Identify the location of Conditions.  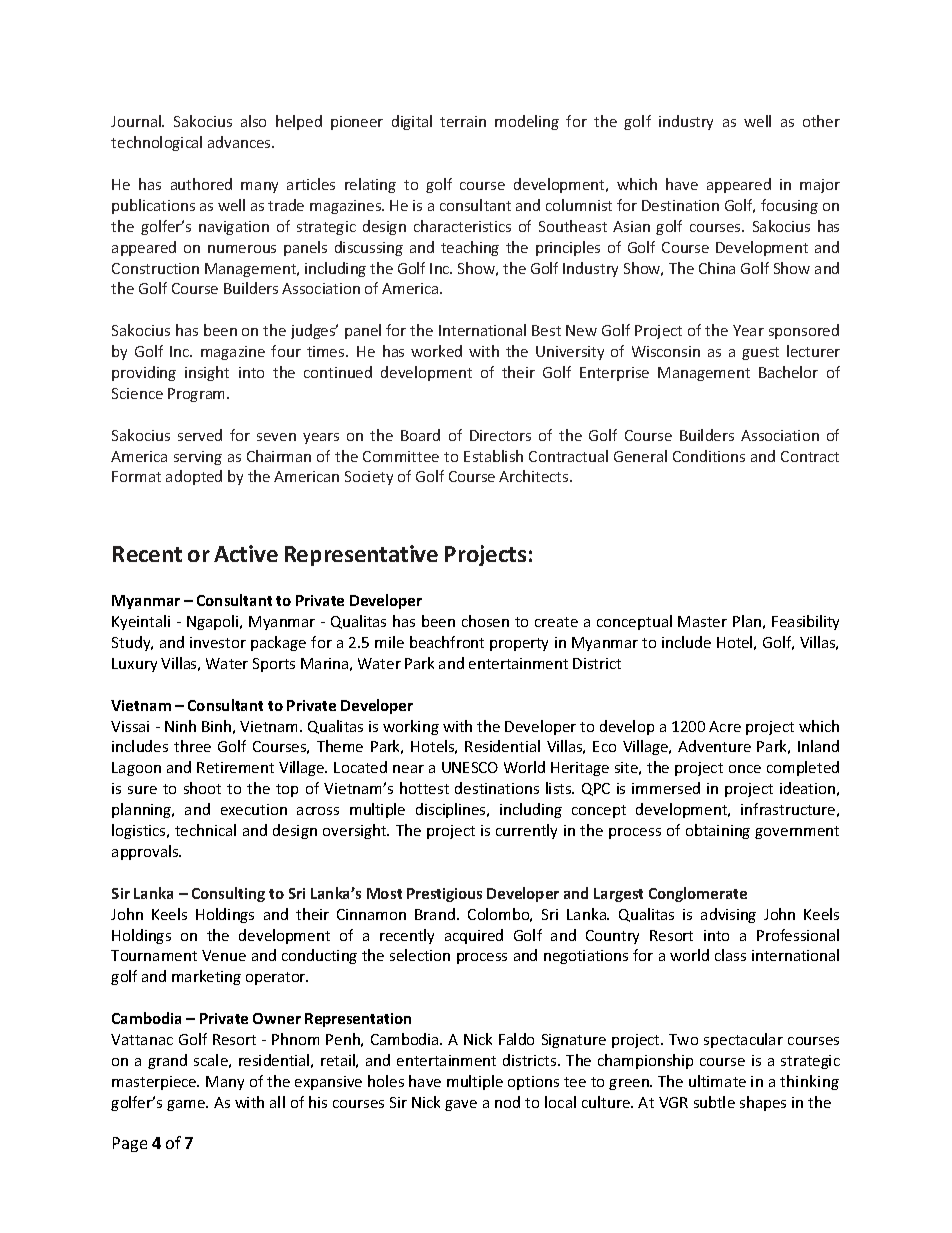
(709, 456).
